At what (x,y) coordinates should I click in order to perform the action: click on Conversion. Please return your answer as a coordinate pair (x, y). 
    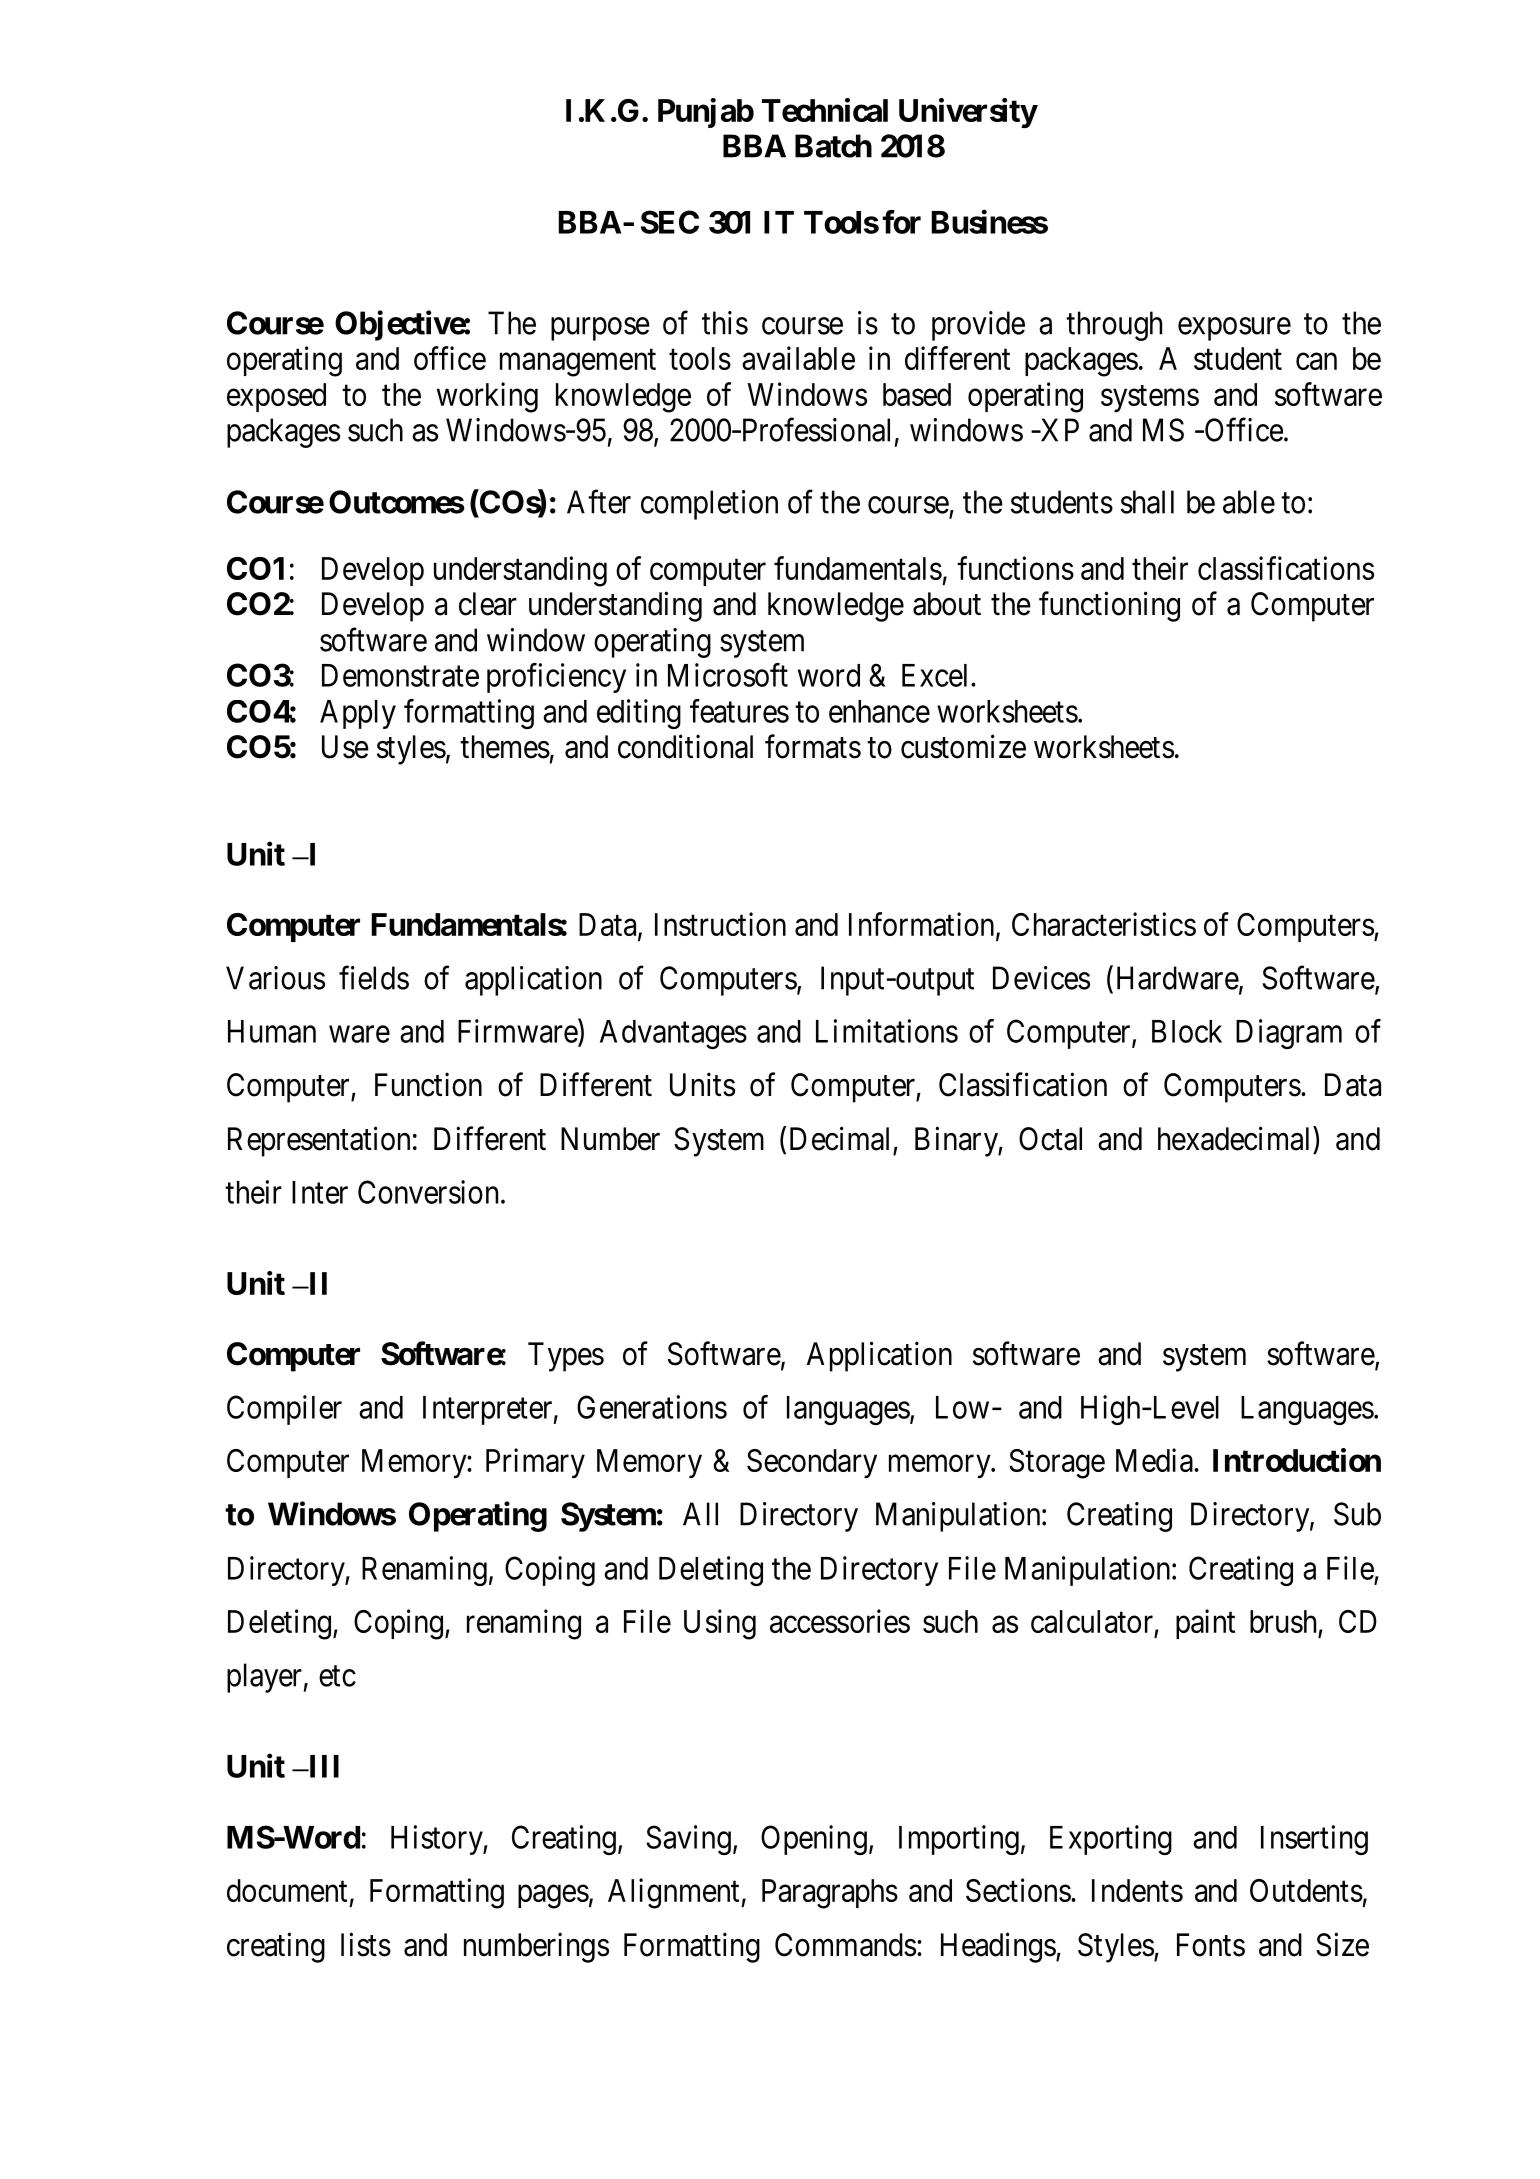
    Looking at the image, I should click on (430, 1192).
